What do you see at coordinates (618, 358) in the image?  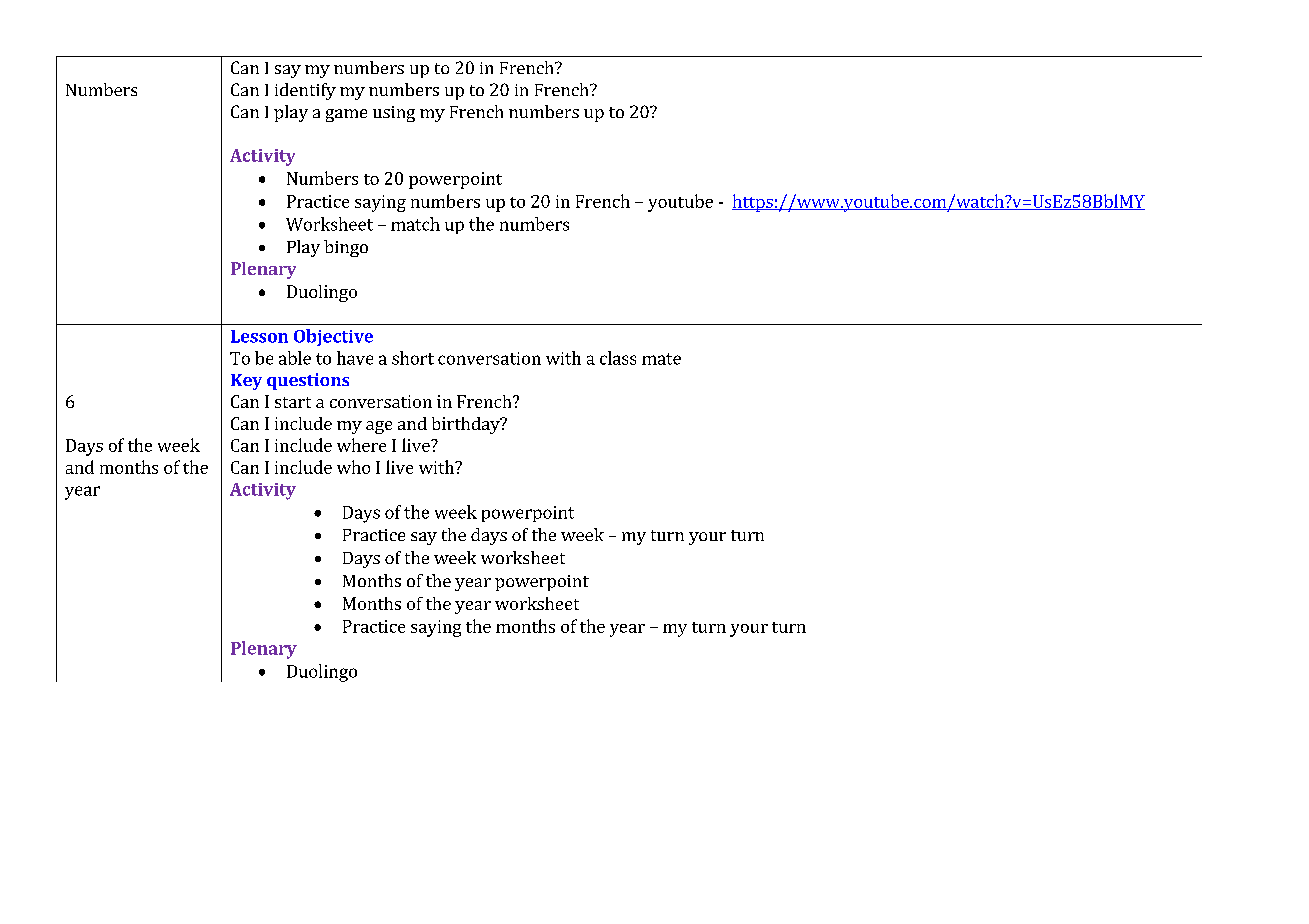 I see `class` at bounding box center [618, 358].
